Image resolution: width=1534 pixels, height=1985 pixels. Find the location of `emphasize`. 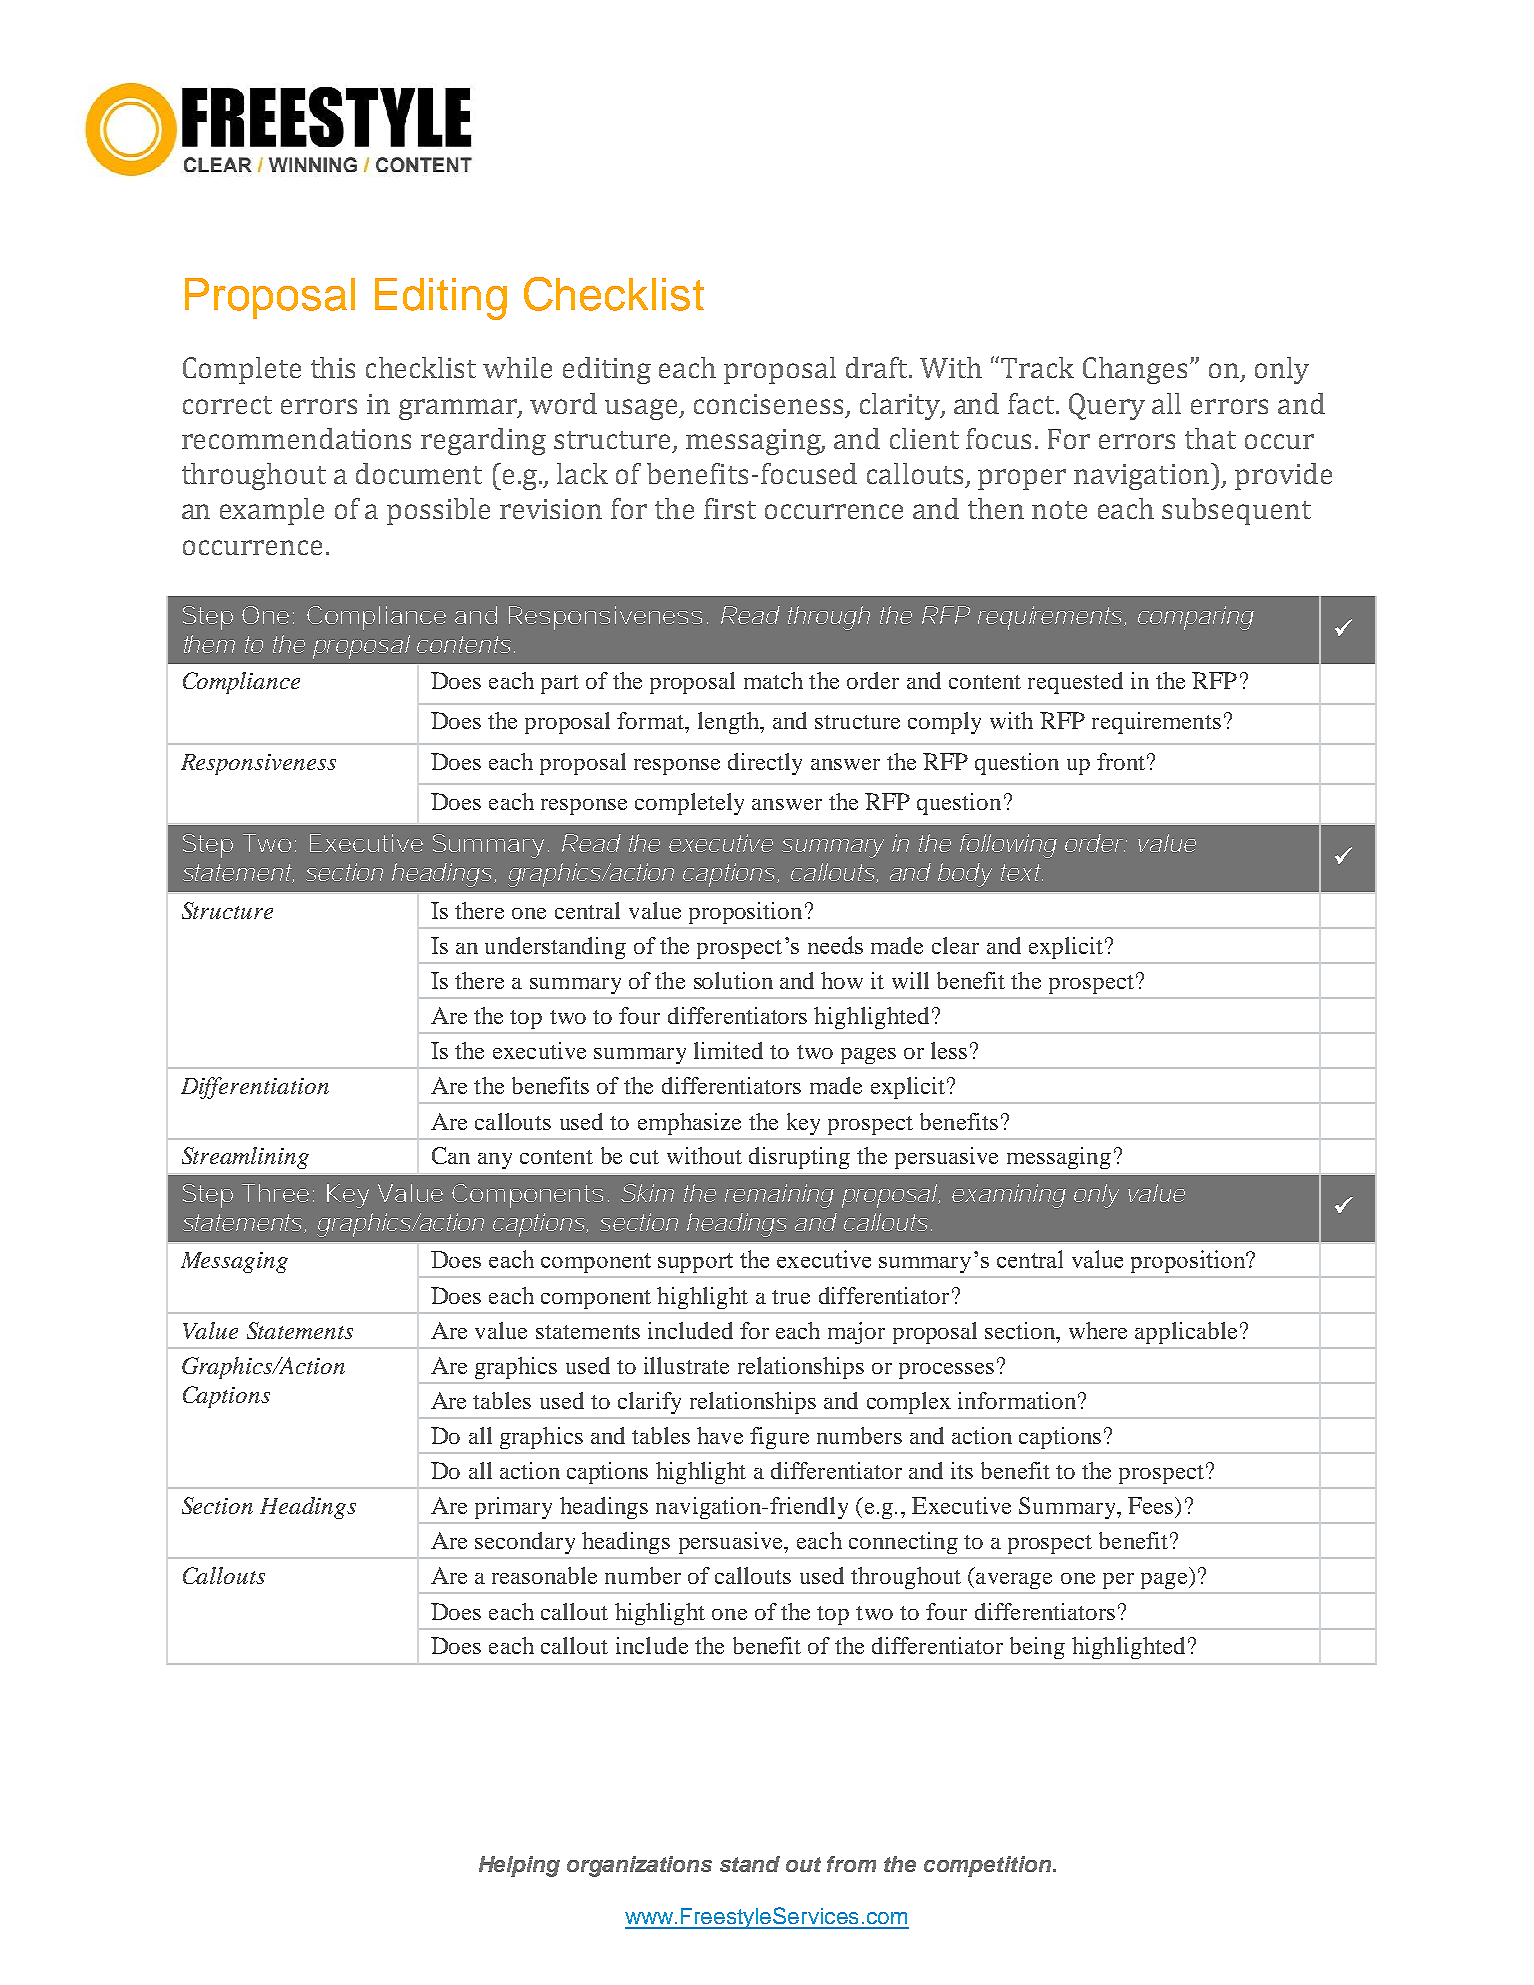

emphasize is located at coordinates (689, 1124).
